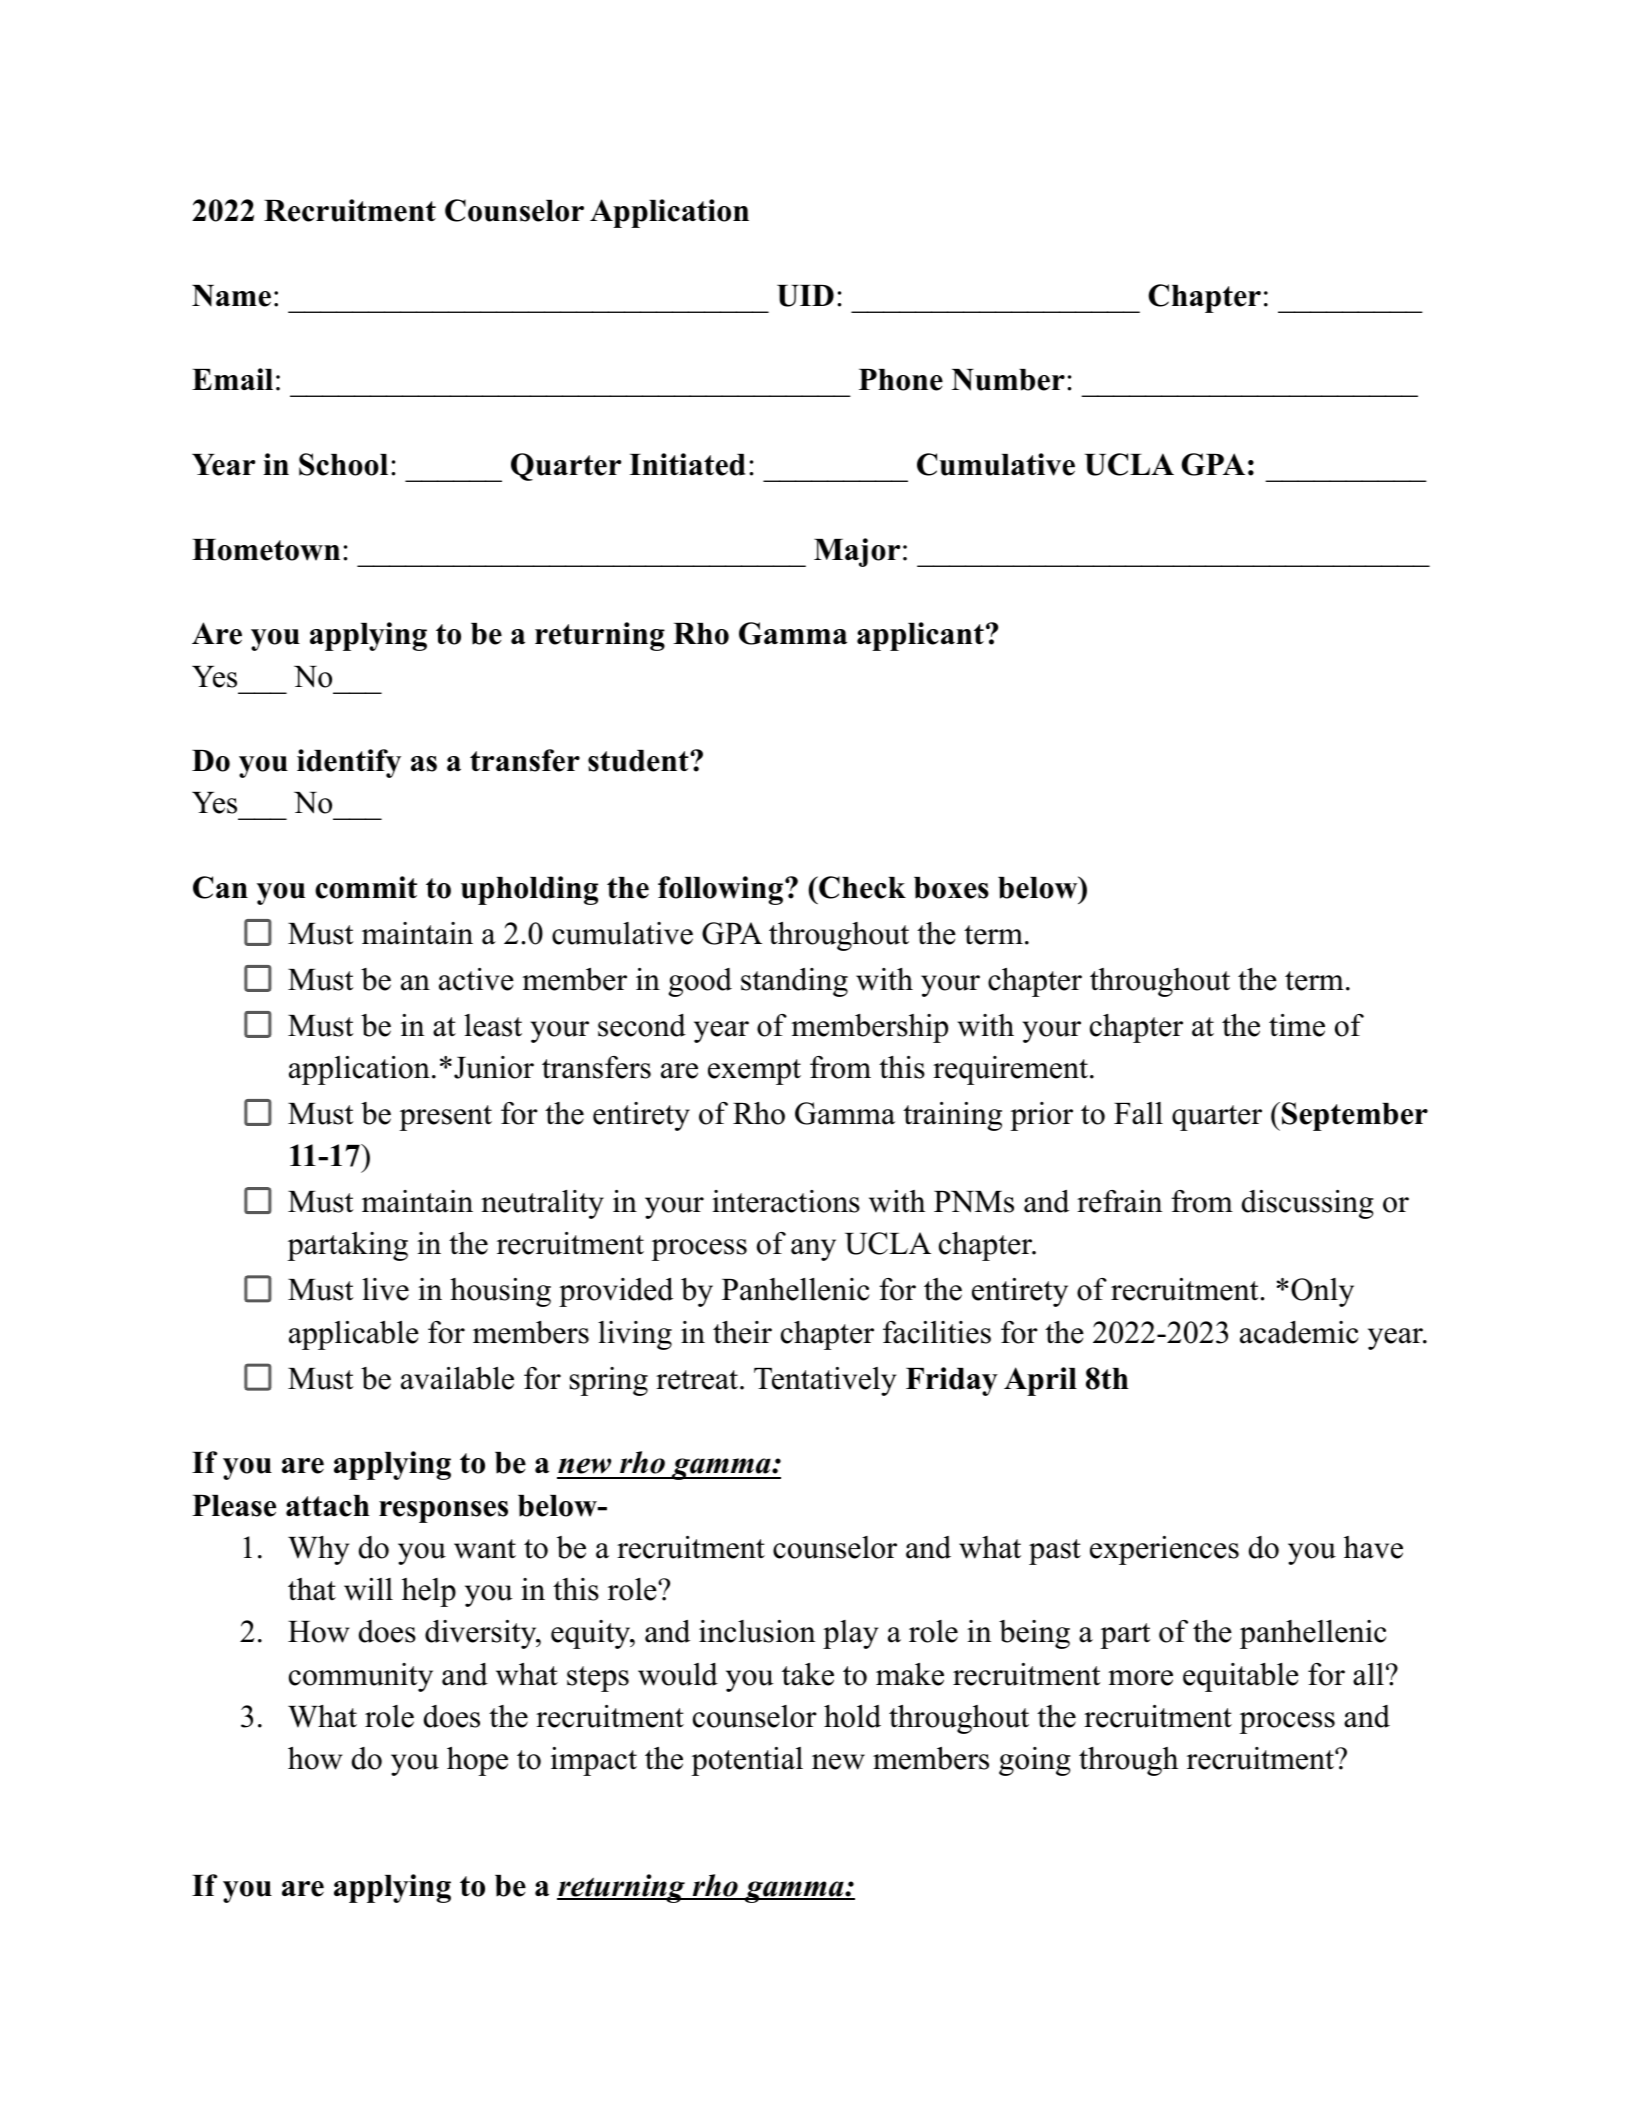 The image size is (1631, 2111). I want to click on Tentatively, so click(825, 1381).
